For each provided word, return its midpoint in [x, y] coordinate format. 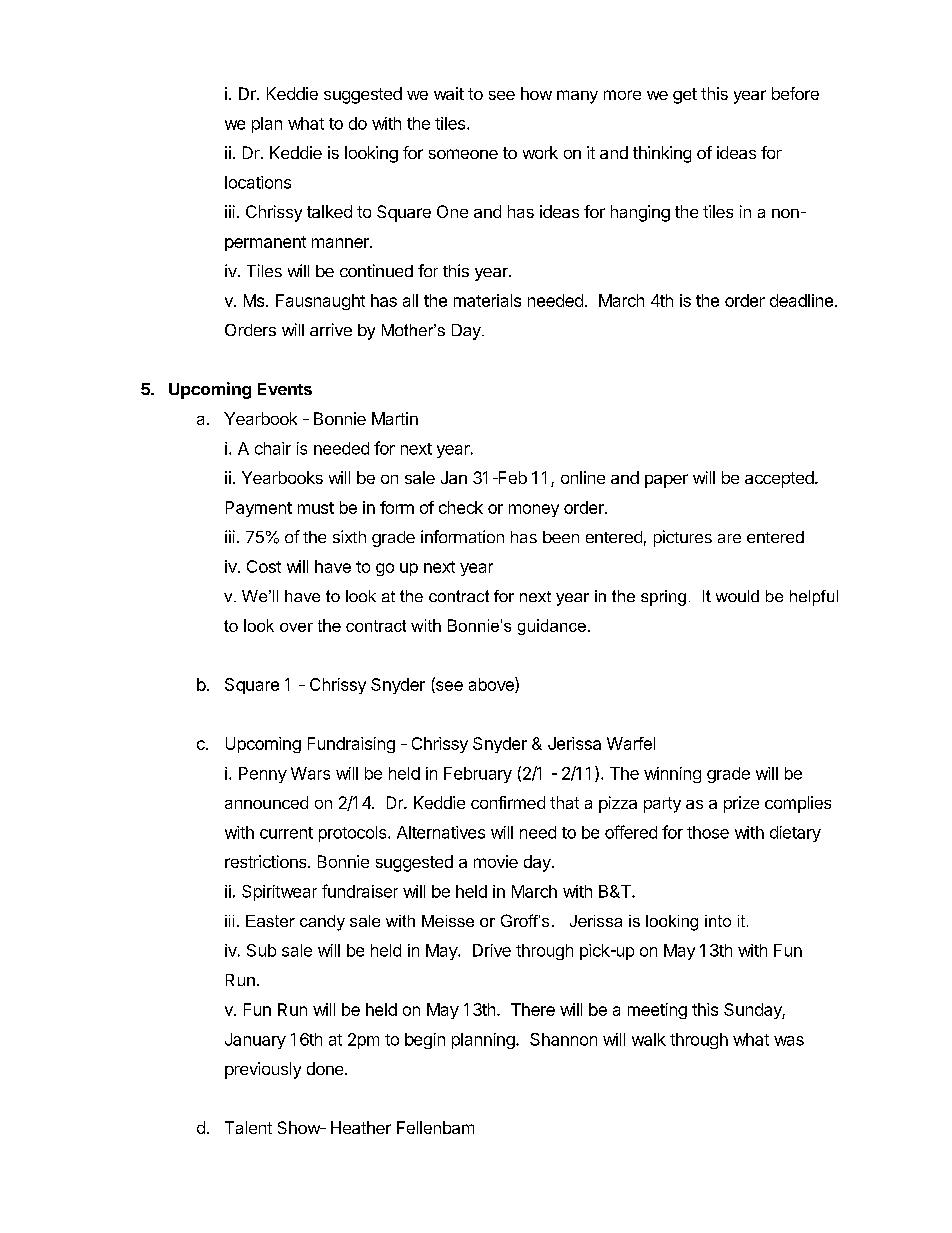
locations [258, 182]
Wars [310, 773]
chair [273, 448]
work [540, 152]
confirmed [508, 802]
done [326, 1068]
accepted [780, 479]
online [583, 477]
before [795, 93]
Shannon [563, 1039]
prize [741, 804]
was [789, 1041]
